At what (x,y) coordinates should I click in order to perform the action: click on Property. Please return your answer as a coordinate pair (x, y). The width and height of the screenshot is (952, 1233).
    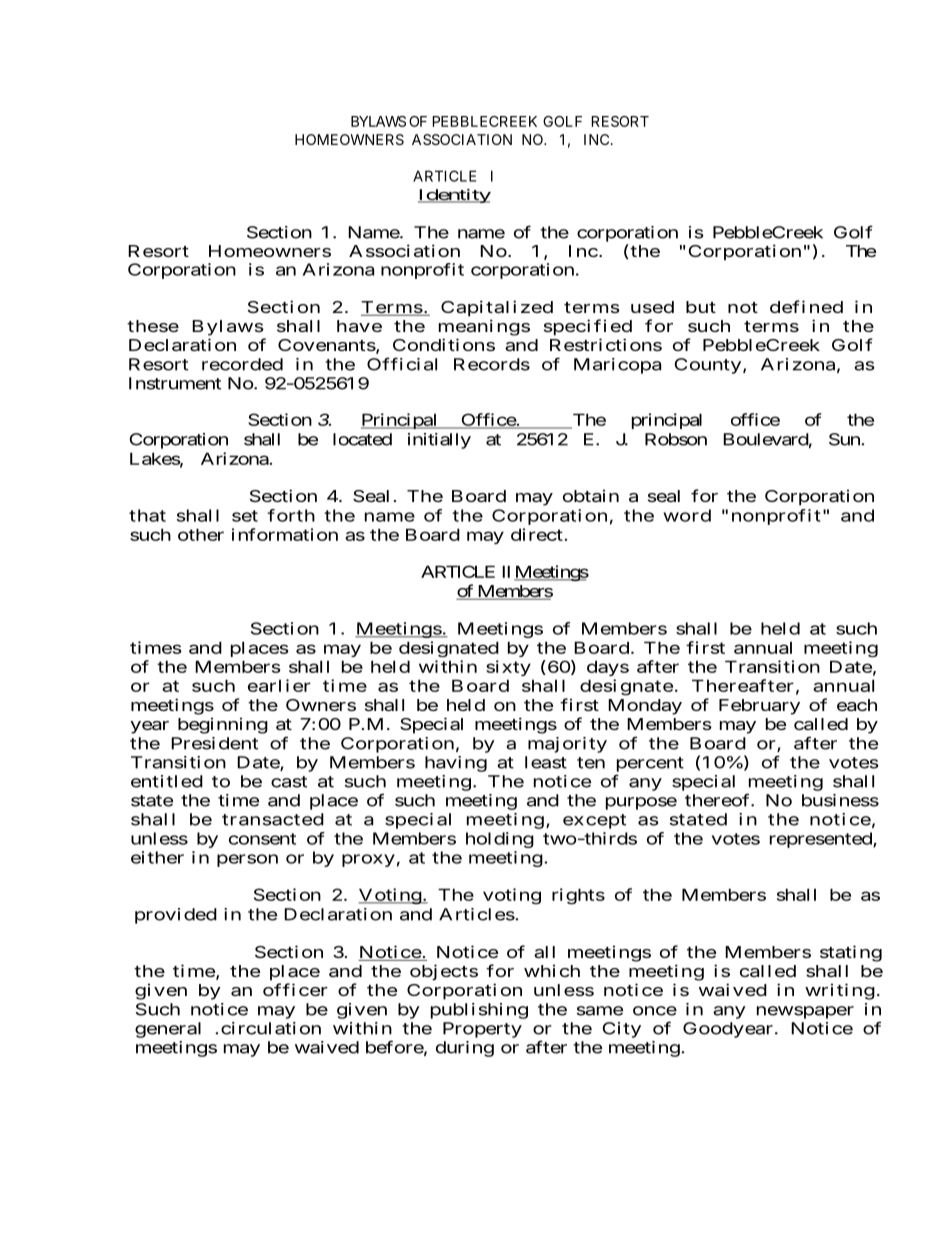
    Looking at the image, I should click on (482, 1030).
